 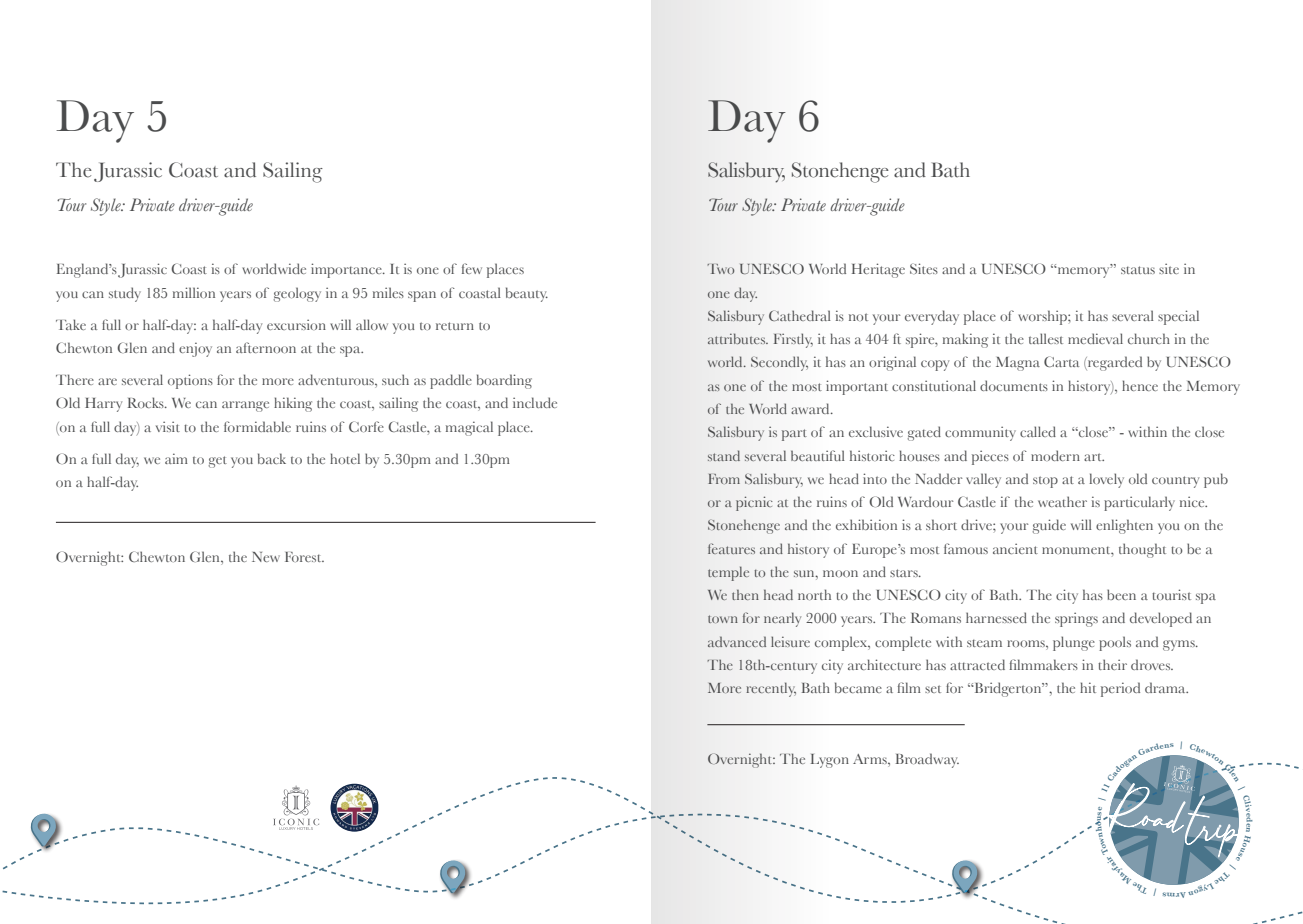 What do you see at coordinates (728, 573) in the screenshot?
I see `temple` at bounding box center [728, 573].
